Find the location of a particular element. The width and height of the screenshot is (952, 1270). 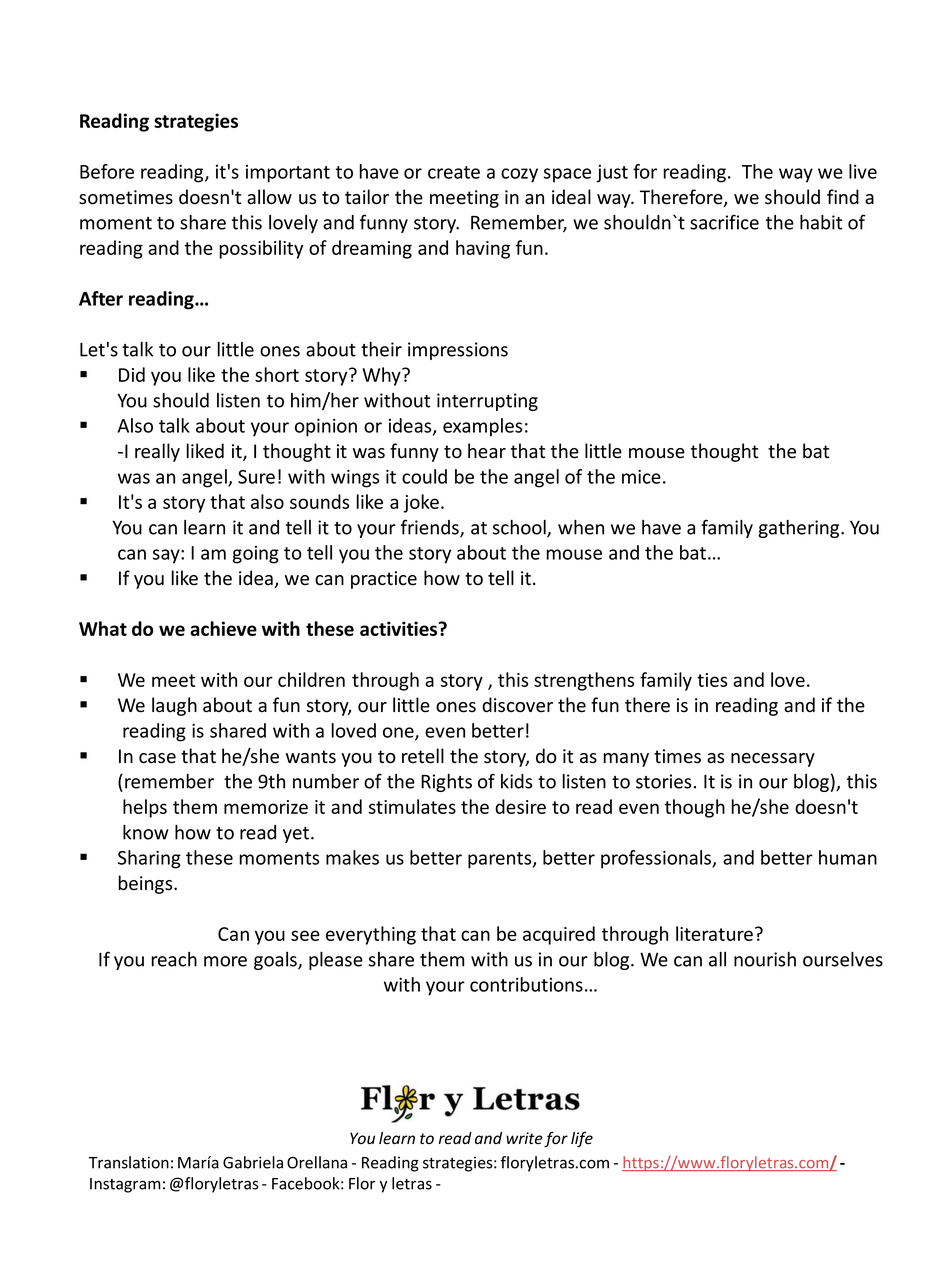

really is located at coordinates (157, 452).
